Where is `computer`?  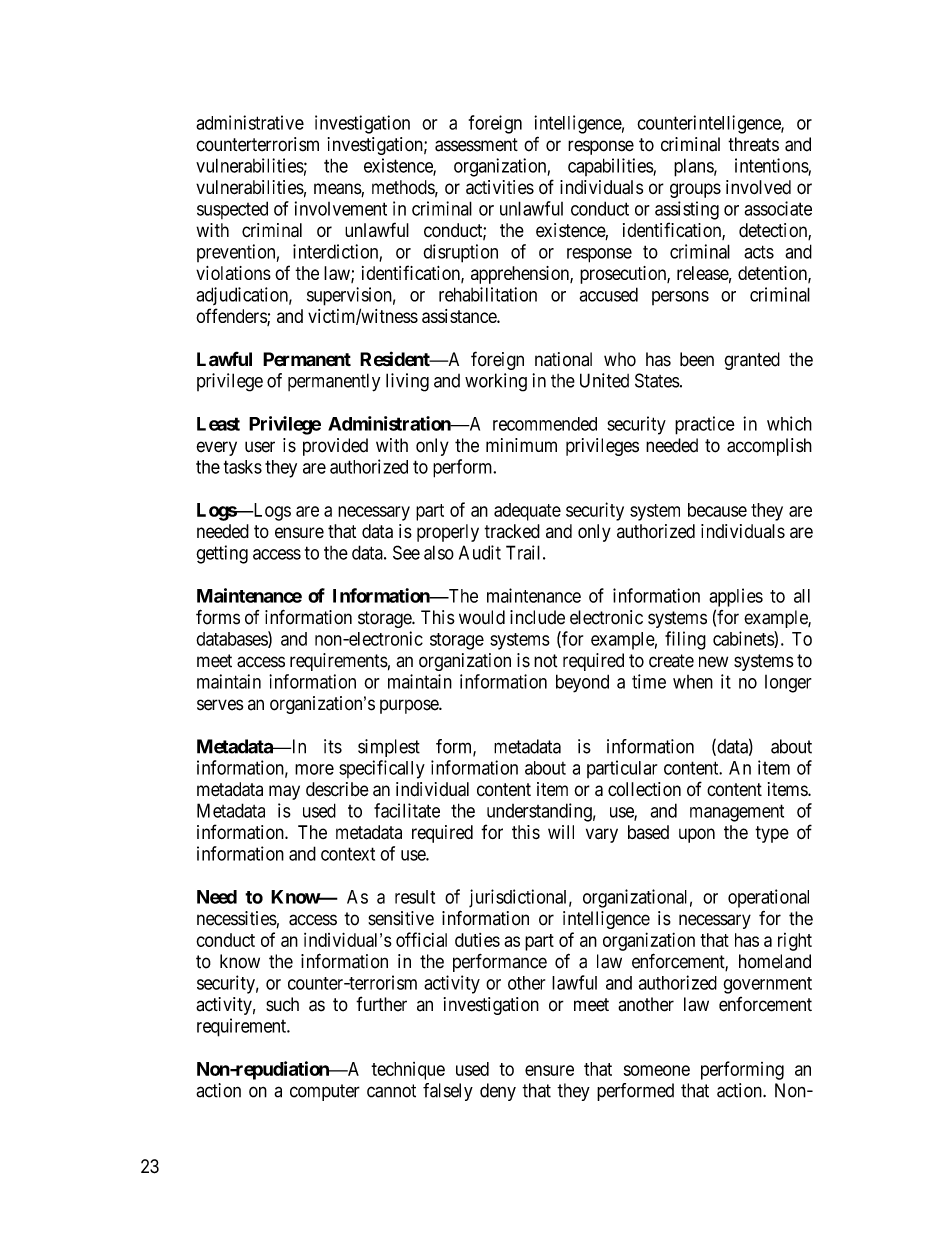 computer is located at coordinates (325, 1092).
